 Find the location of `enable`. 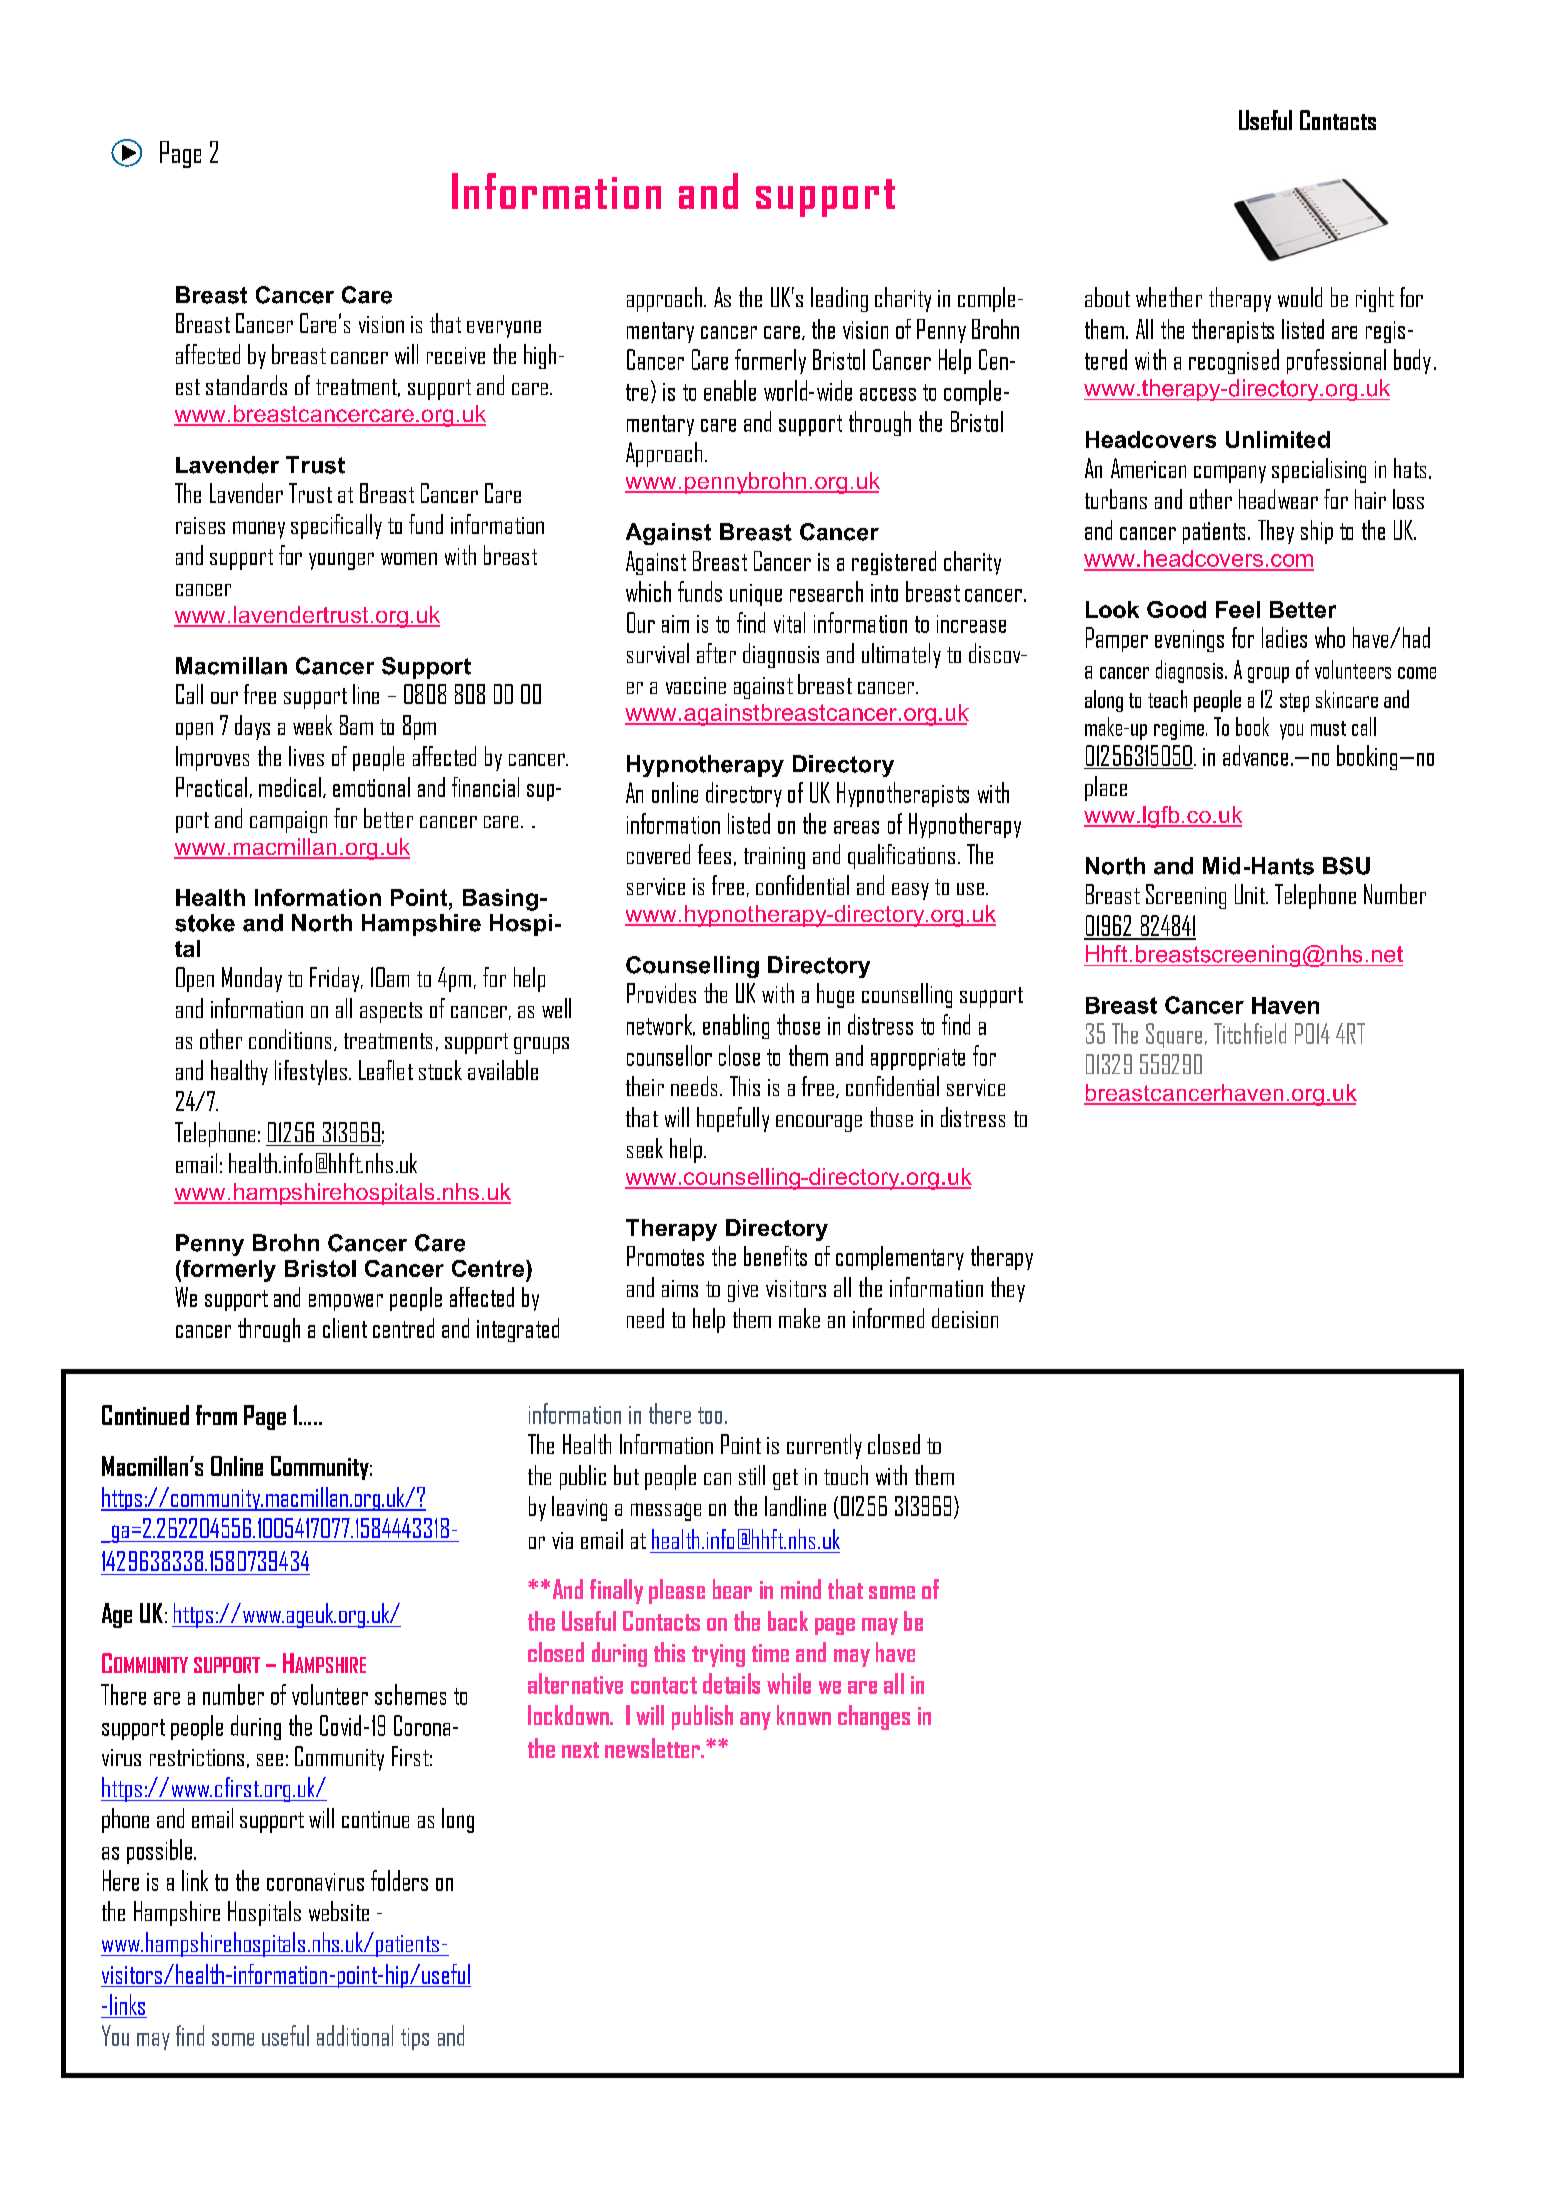

enable is located at coordinates (730, 390).
